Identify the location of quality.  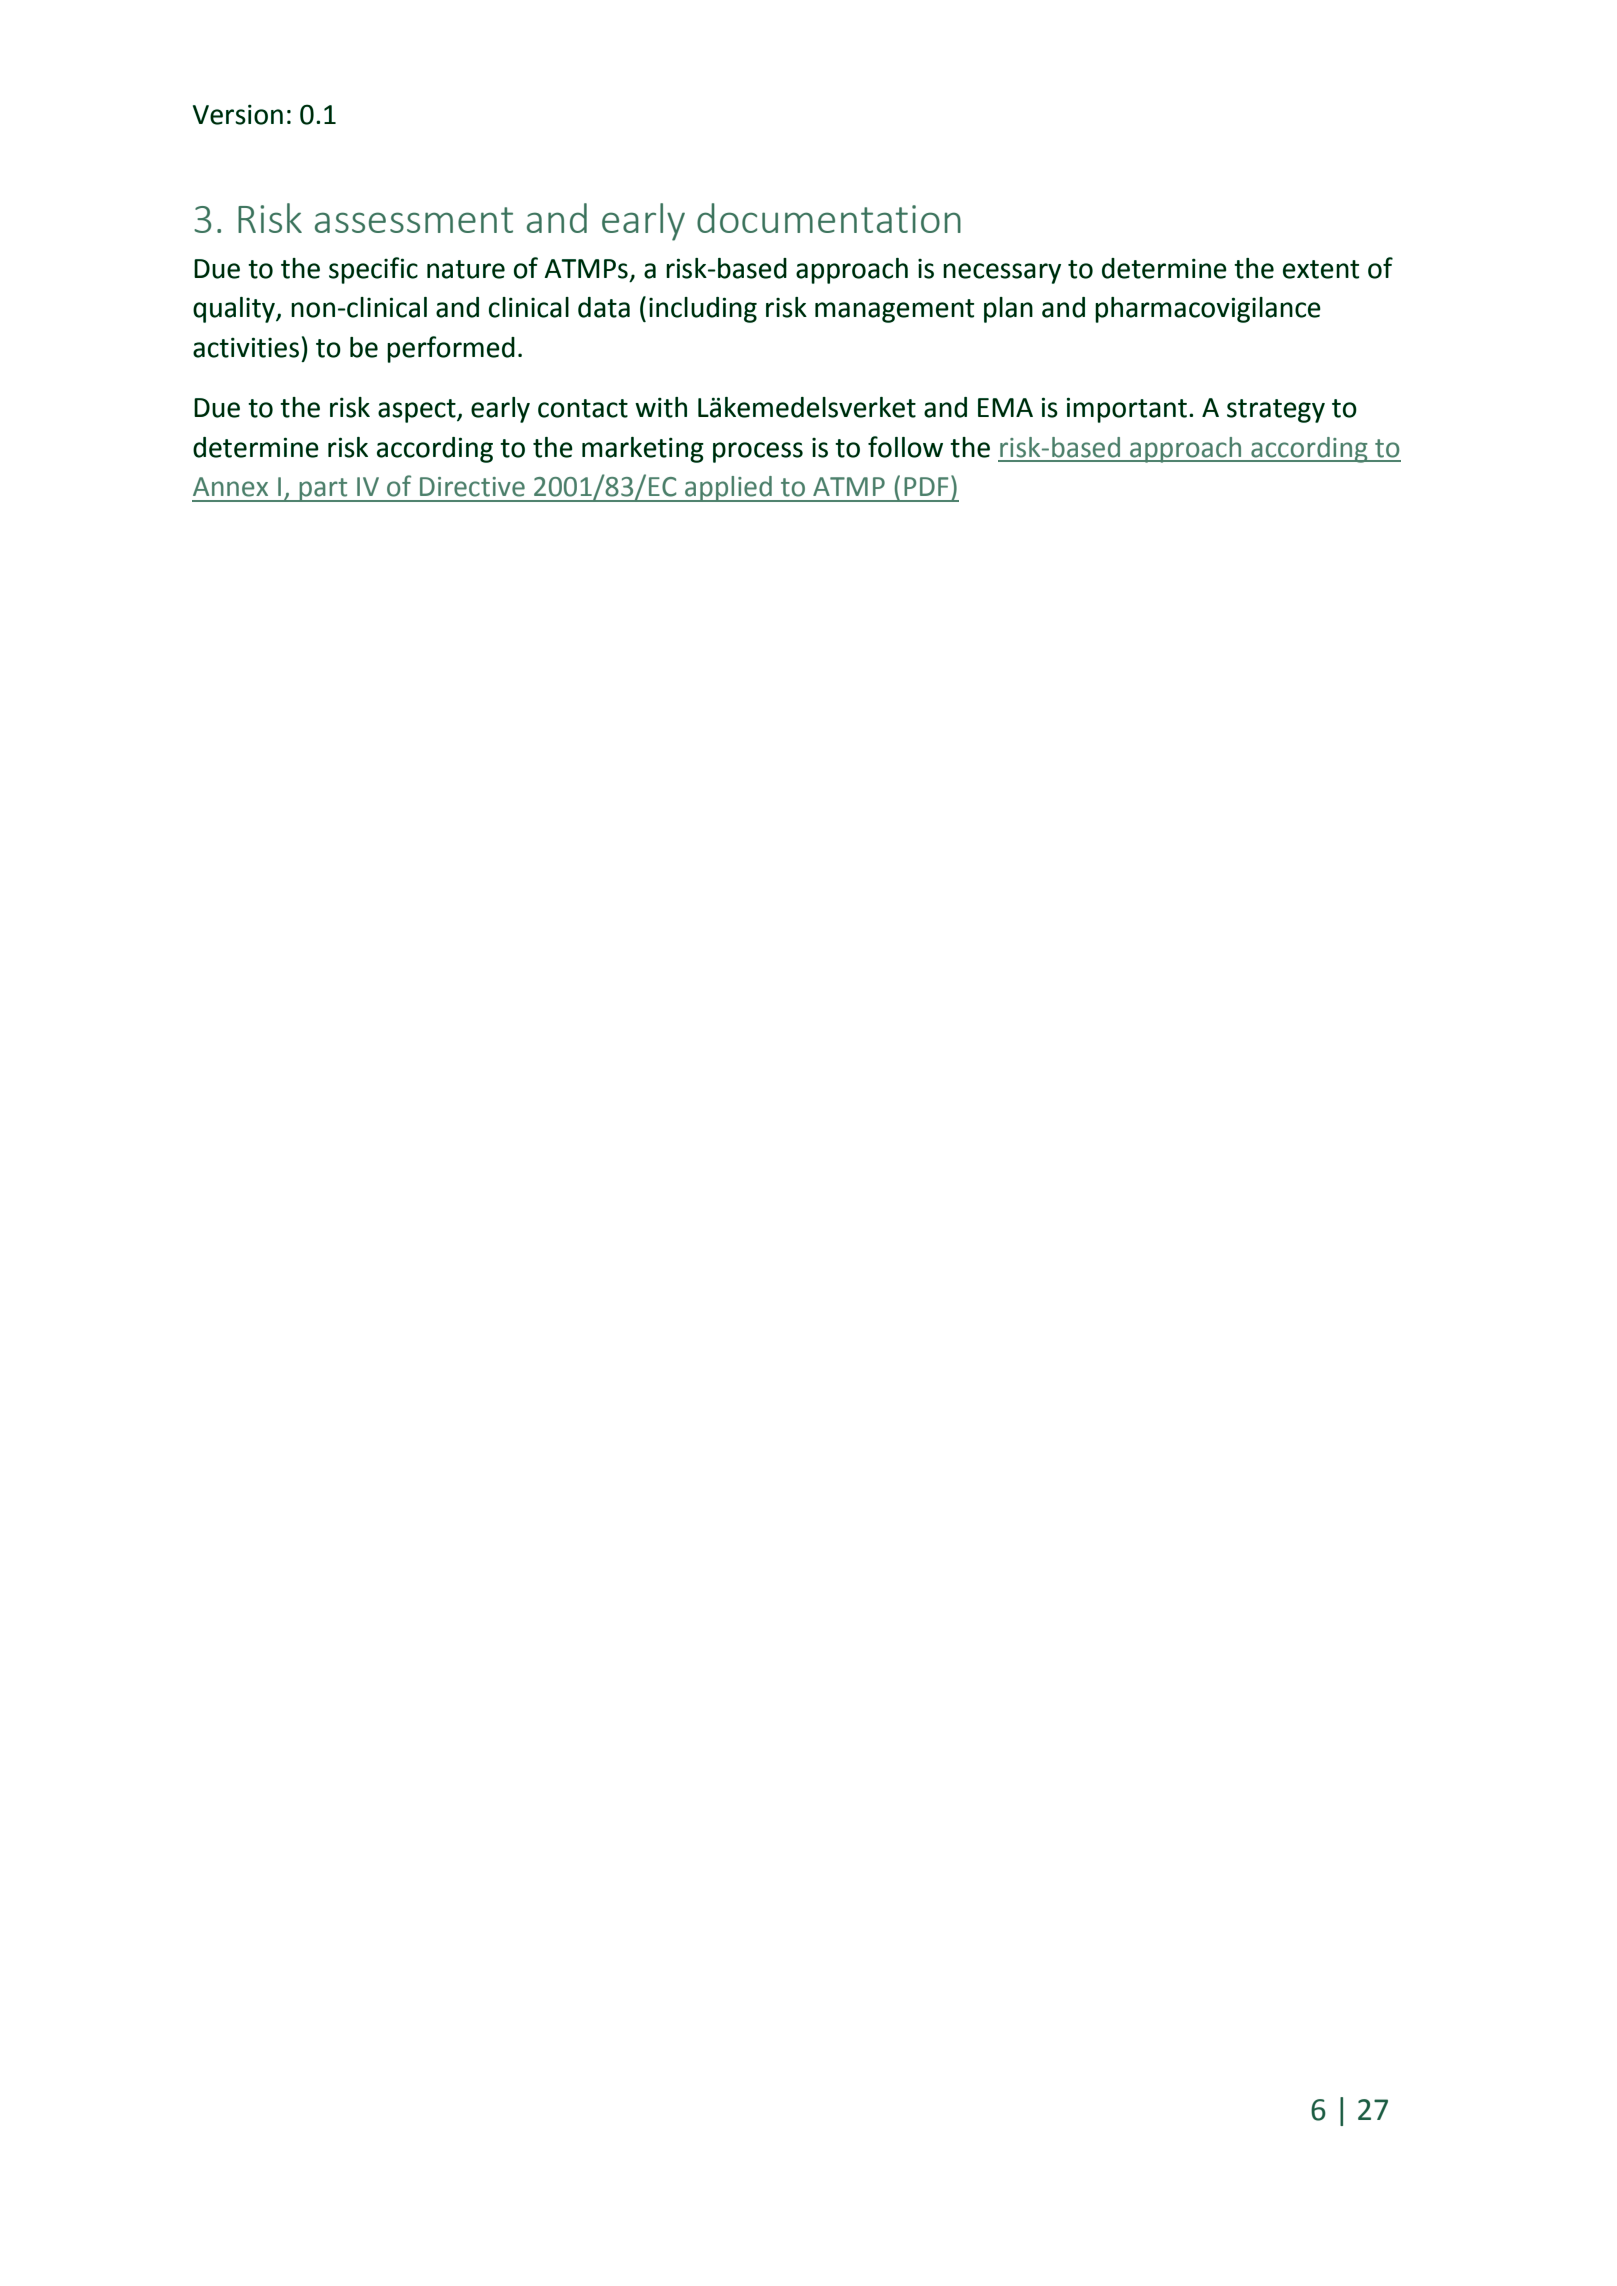
(235, 310).
